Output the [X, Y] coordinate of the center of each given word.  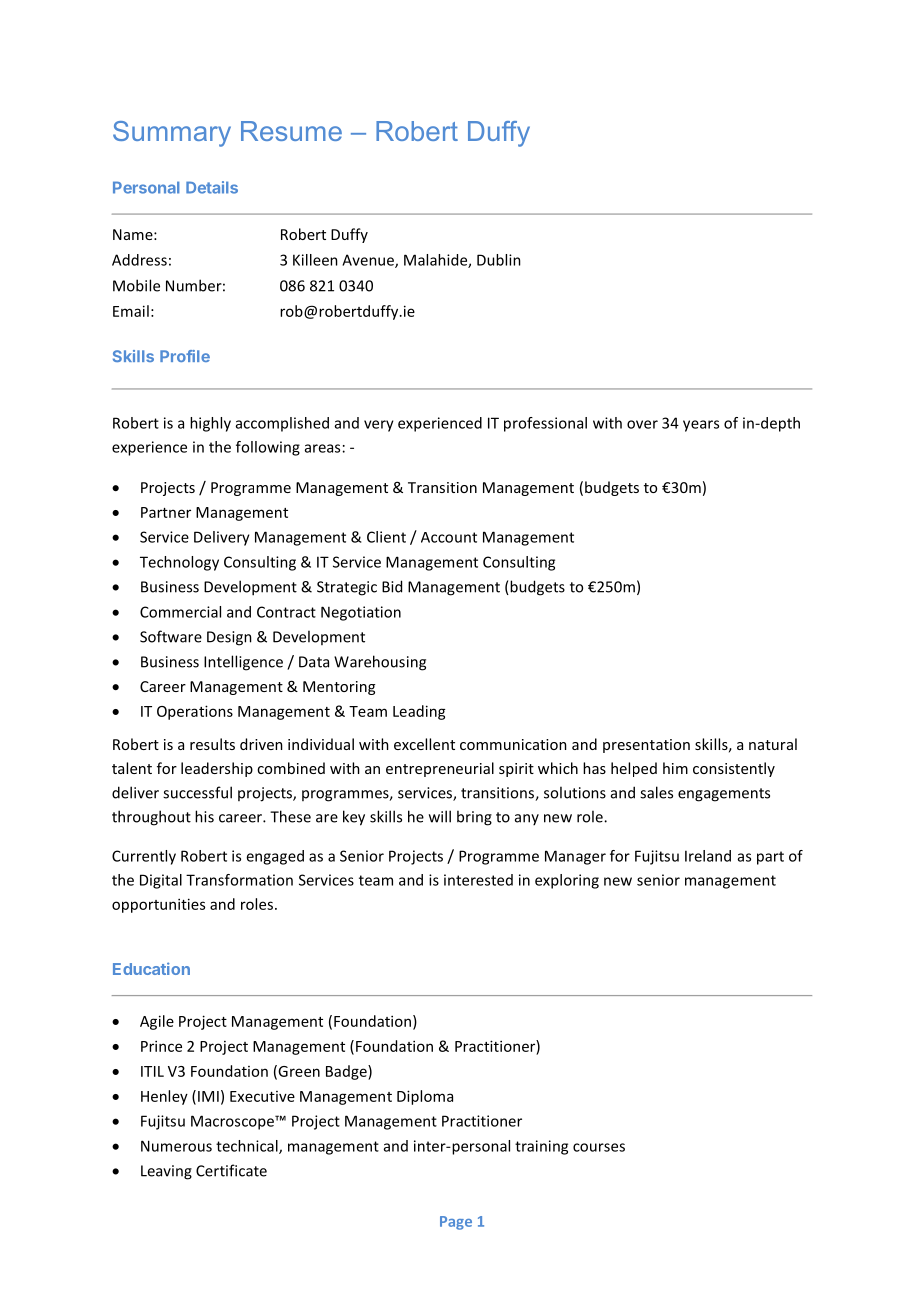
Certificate [231, 1170]
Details [212, 187]
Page [456, 1223]
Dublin [499, 260]
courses [599, 1147]
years [701, 426]
